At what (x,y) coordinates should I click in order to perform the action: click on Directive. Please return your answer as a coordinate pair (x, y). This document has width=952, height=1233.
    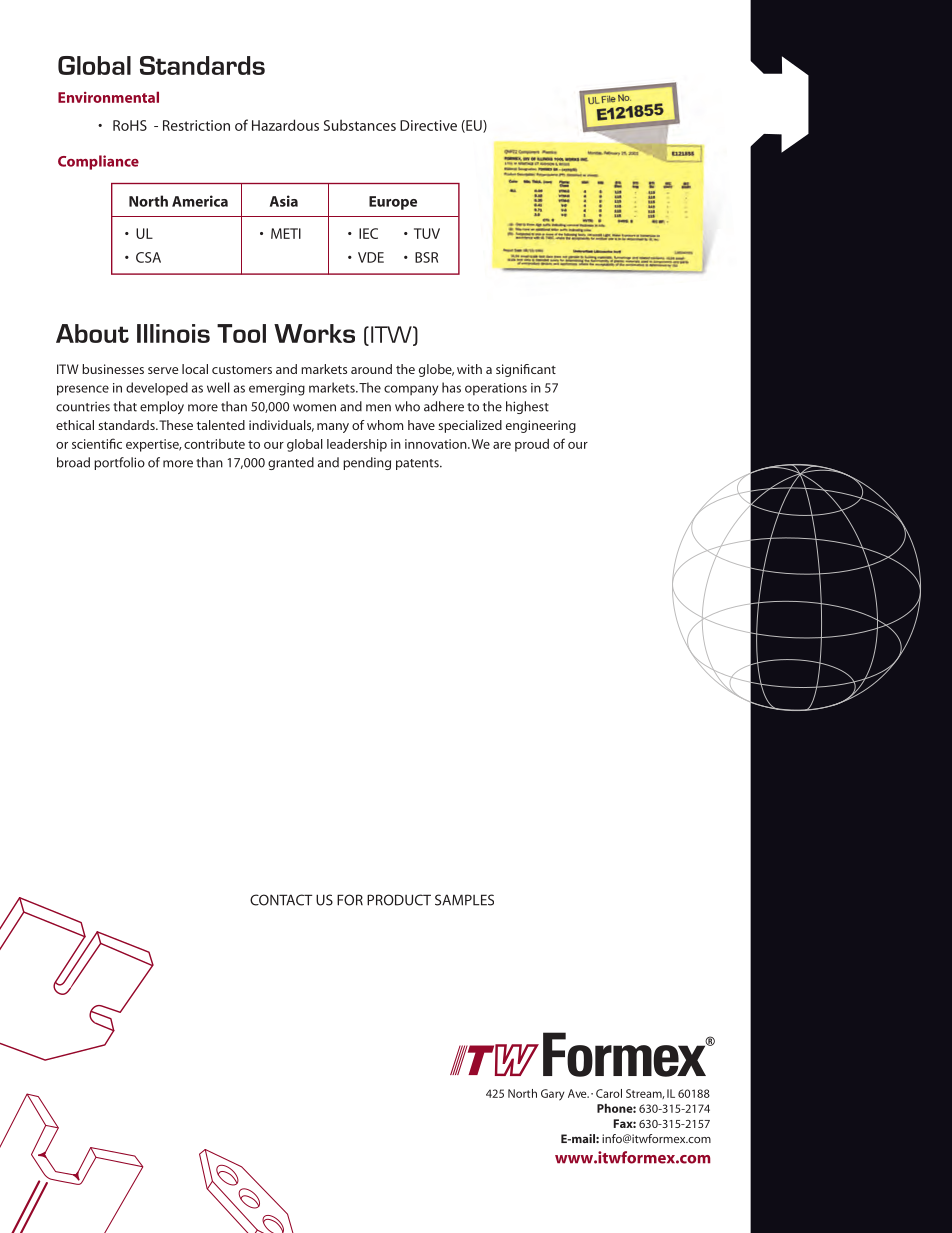
    Looking at the image, I should click on (428, 125).
